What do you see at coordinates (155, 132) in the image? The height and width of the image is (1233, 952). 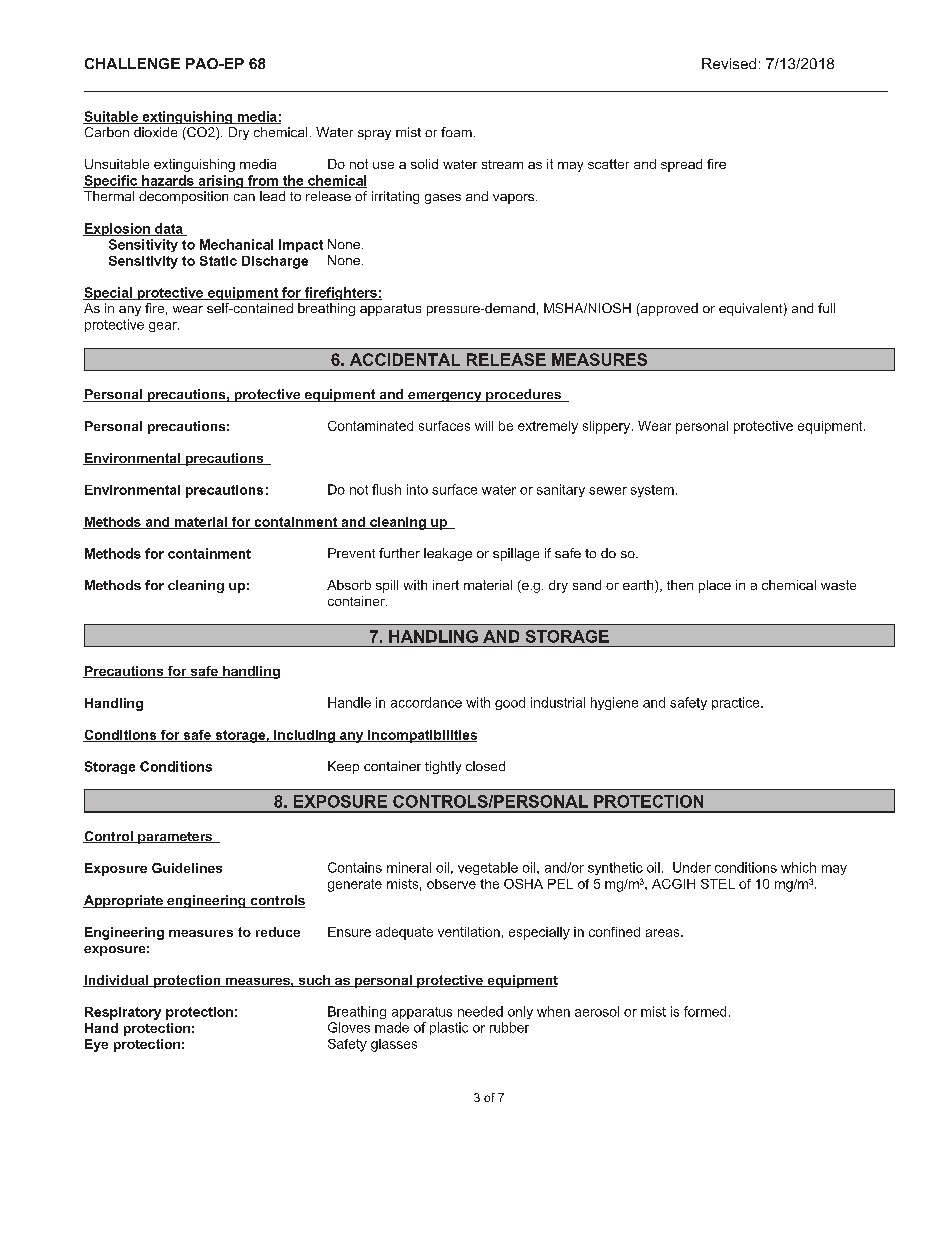 I see `dioxide` at bounding box center [155, 132].
